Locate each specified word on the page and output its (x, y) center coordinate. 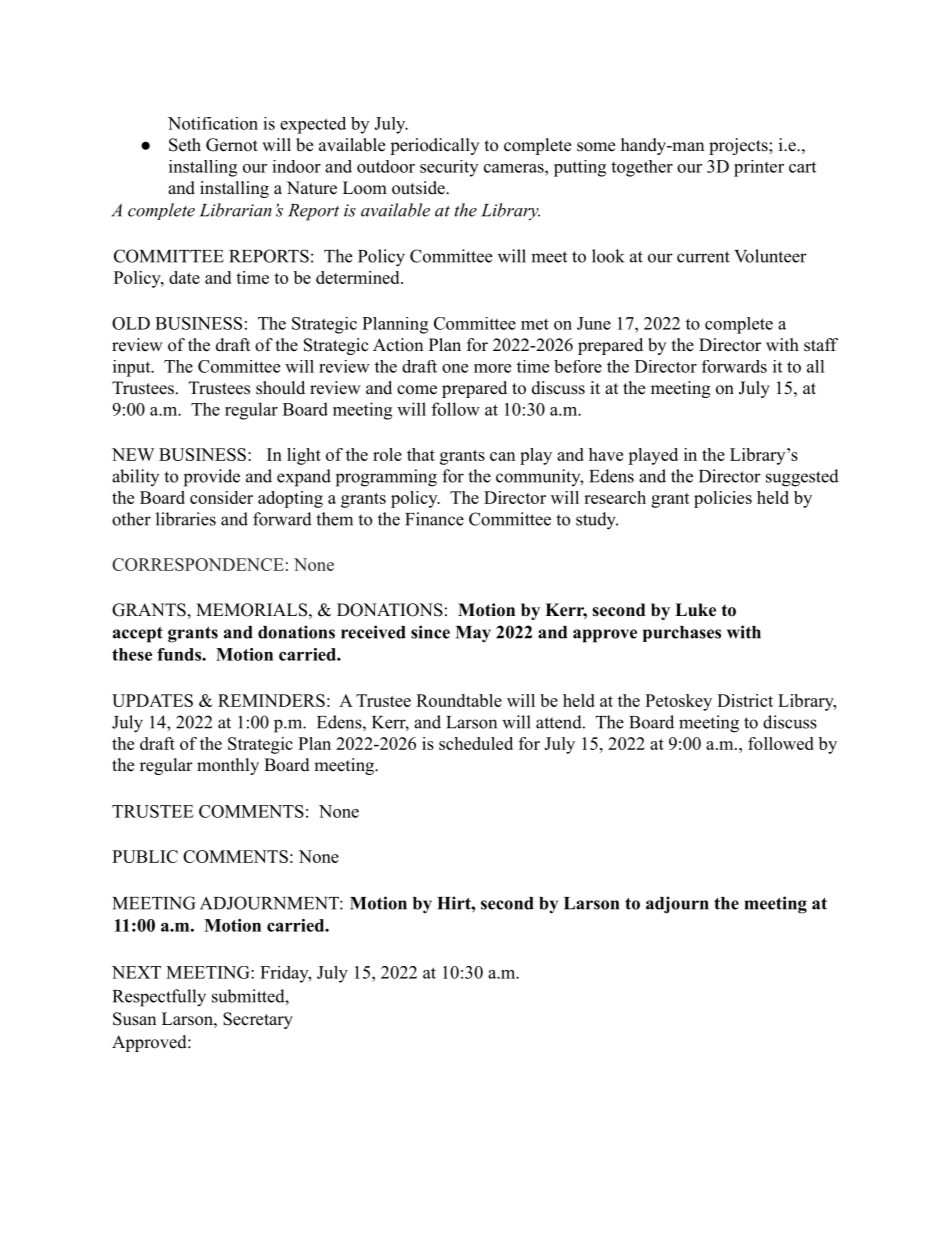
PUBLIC (145, 856)
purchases (682, 634)
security (449, 168)
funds (180, 654)
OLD (131, 323)
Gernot (232, 145)
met (535, 324)
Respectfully (159, 998)
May (473, 634)
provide (212, 478)
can (502, 456)
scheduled (476, 743)
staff (821, 345)
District (745, 700)
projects (738, 146)
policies (723, 499)
